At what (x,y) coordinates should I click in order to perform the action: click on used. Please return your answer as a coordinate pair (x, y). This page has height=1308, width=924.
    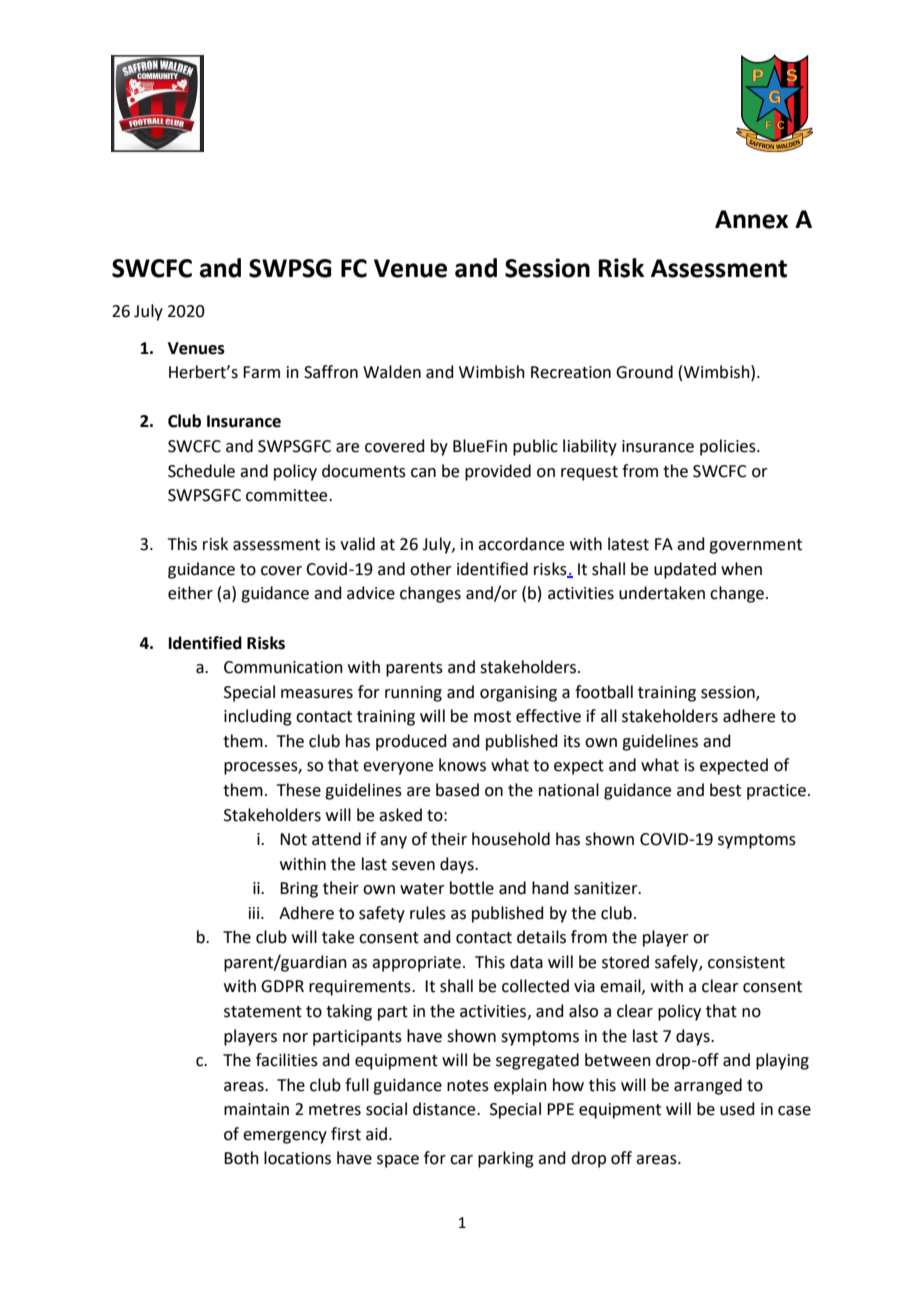
    Looking at the image, I should click on (737, 1109).
